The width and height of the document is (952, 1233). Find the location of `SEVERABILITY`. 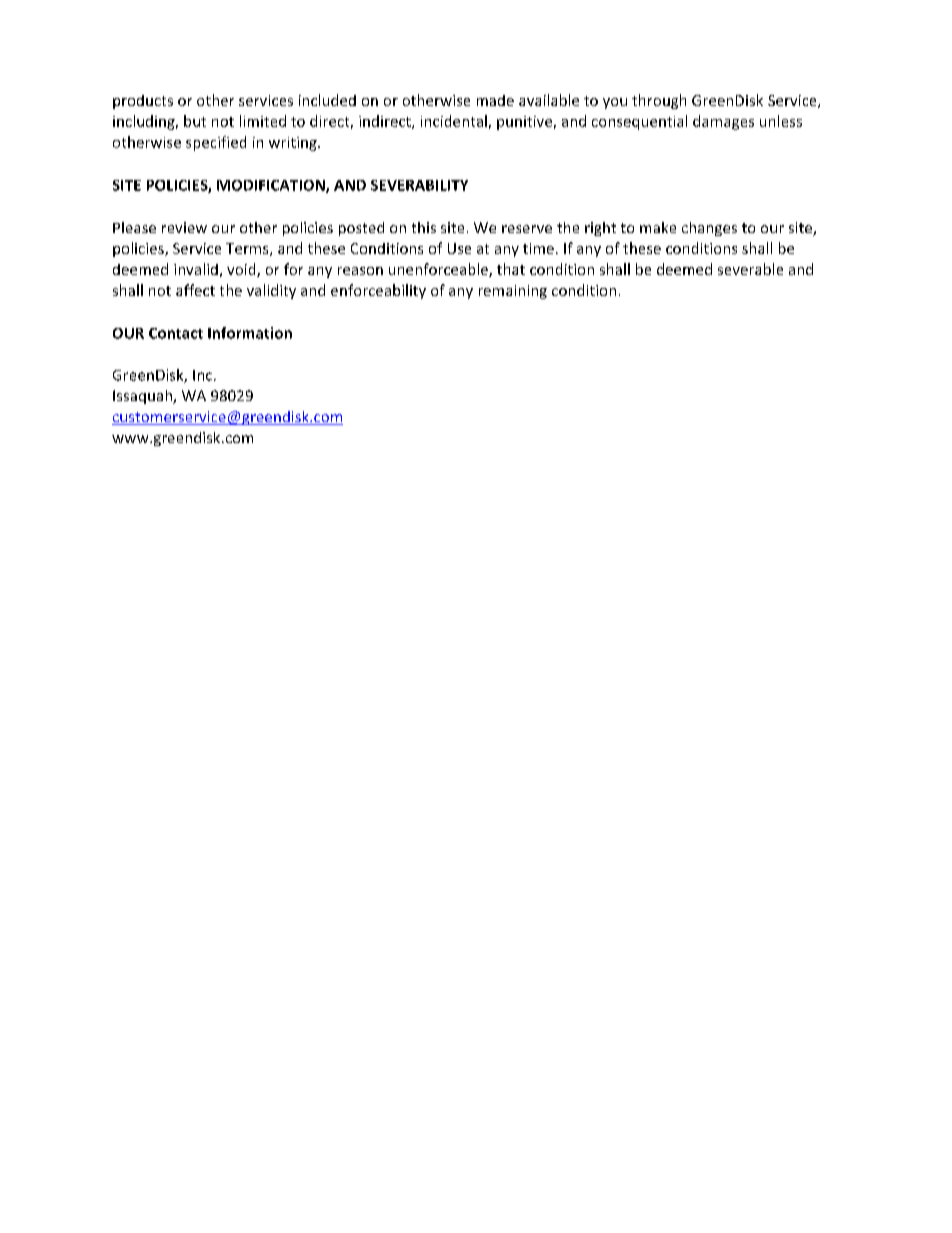

SEVERABILITY is located at coordinates (419, 185).
